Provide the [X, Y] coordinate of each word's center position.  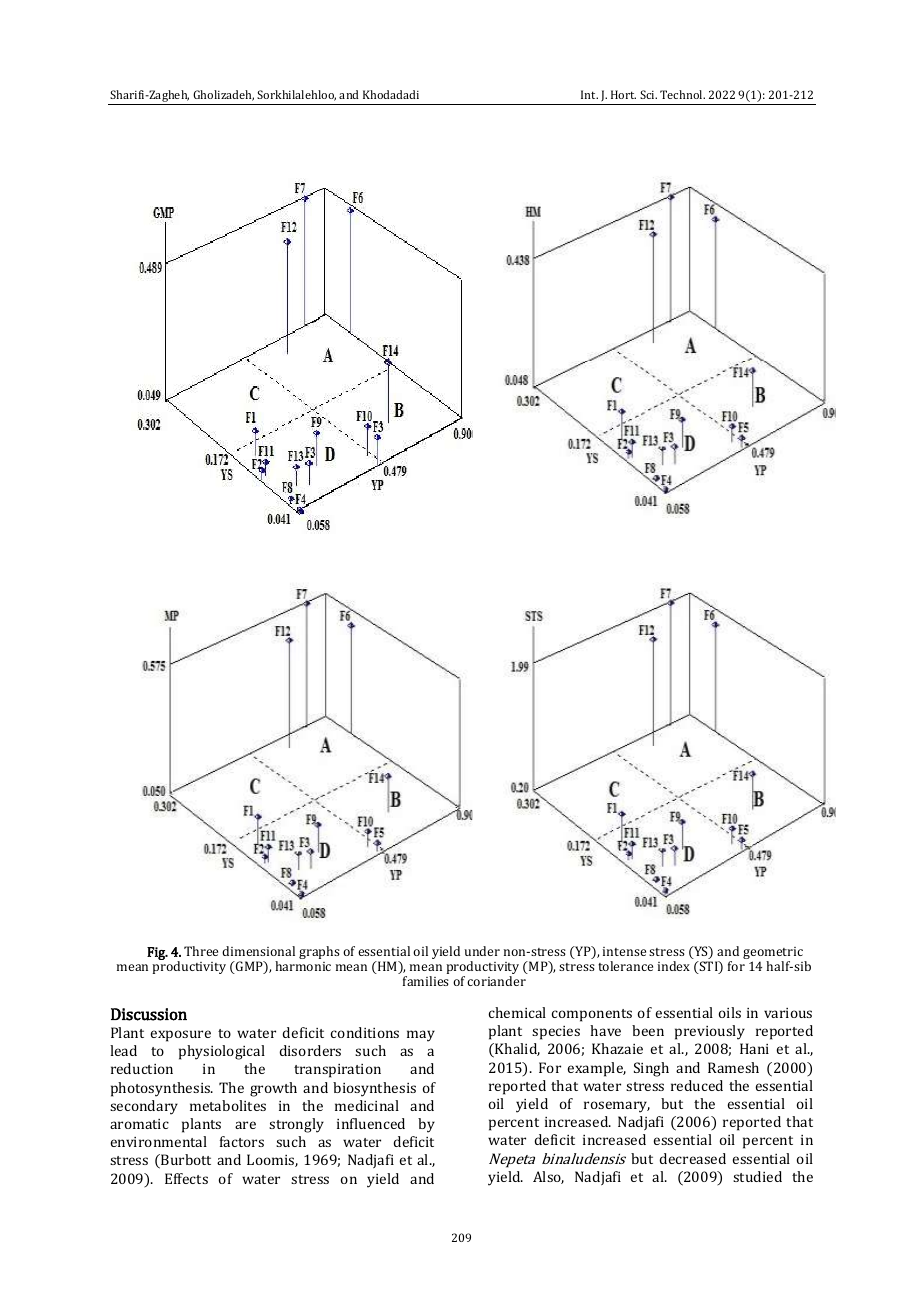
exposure [180, 1036]
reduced [697, 1085]
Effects [186, 1178]
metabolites [228, 1105]
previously [710, 1032]
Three [201, 951]
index [674, 966]
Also [548, 1177]
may [421, 1036]
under [482, 951]
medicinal [367, 1105]
